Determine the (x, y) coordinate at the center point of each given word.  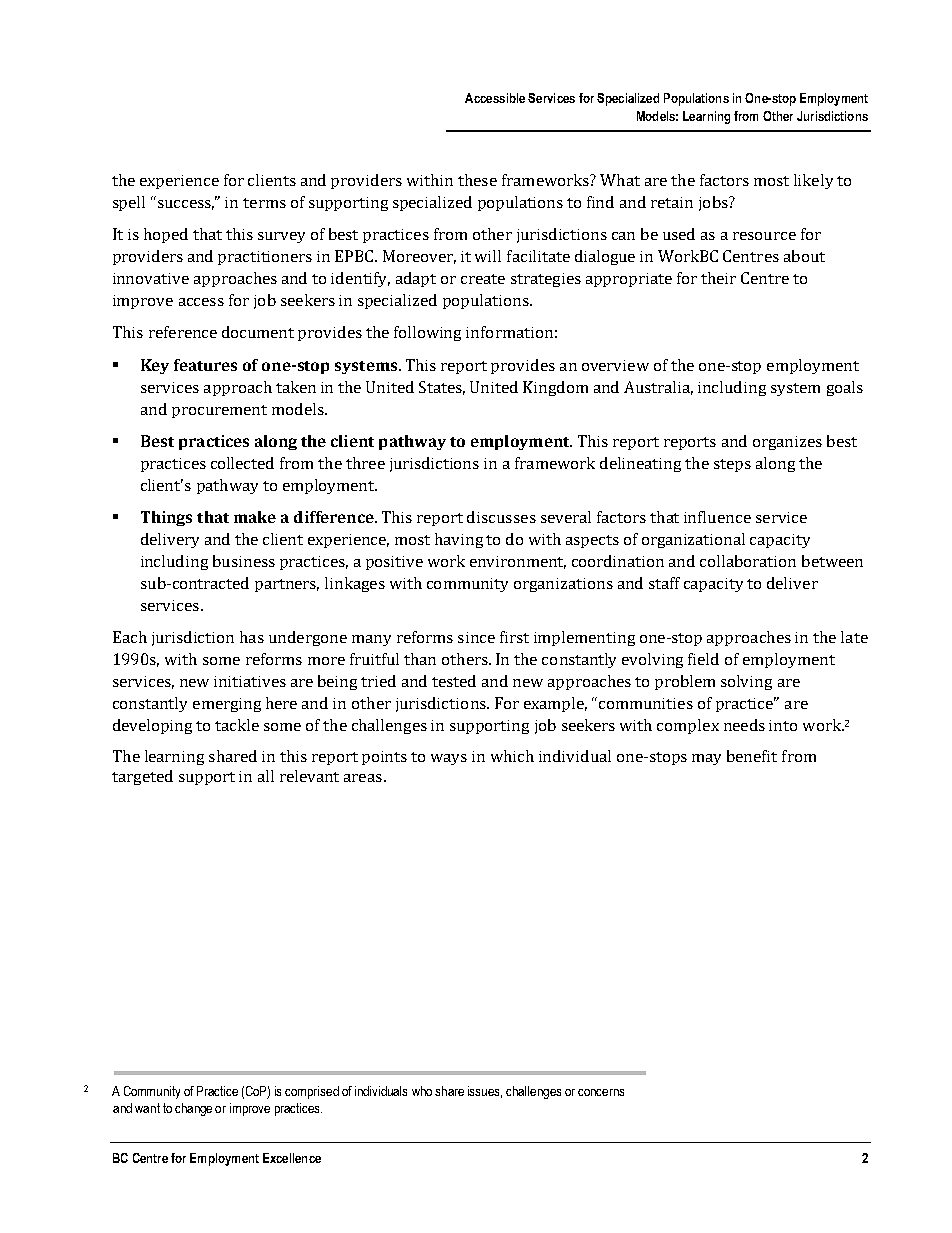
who (422, 1091)
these (477, 180)
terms (264, 203)
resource (764, 236)
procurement (219, 411)
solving (746, 682)
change (193, 1109)
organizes (787, 443)
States (442, 388)
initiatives (250, 681)
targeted (142, 777)
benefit (752, 756)
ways (449, 759)
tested (454, 681)
